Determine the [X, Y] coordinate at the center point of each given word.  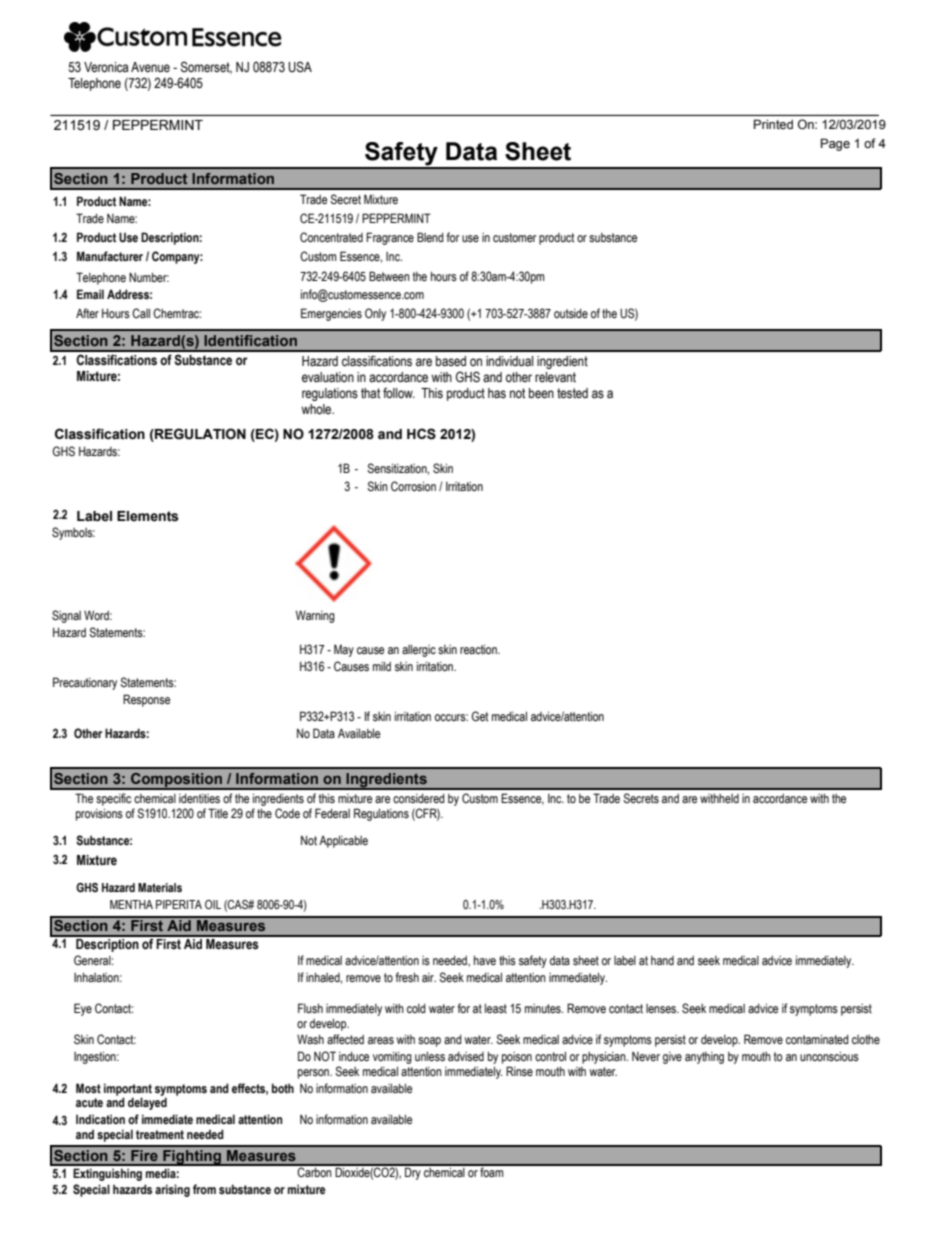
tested [572, 393]
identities [199, 799]
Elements [148, 516]
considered [419, 798]
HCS [421, 434]
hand [662, 960]
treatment [160, 1134]
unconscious [829, 1056]
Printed [773, 124]
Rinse [519, 1071]
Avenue [150, 67]
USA [300, 67]
